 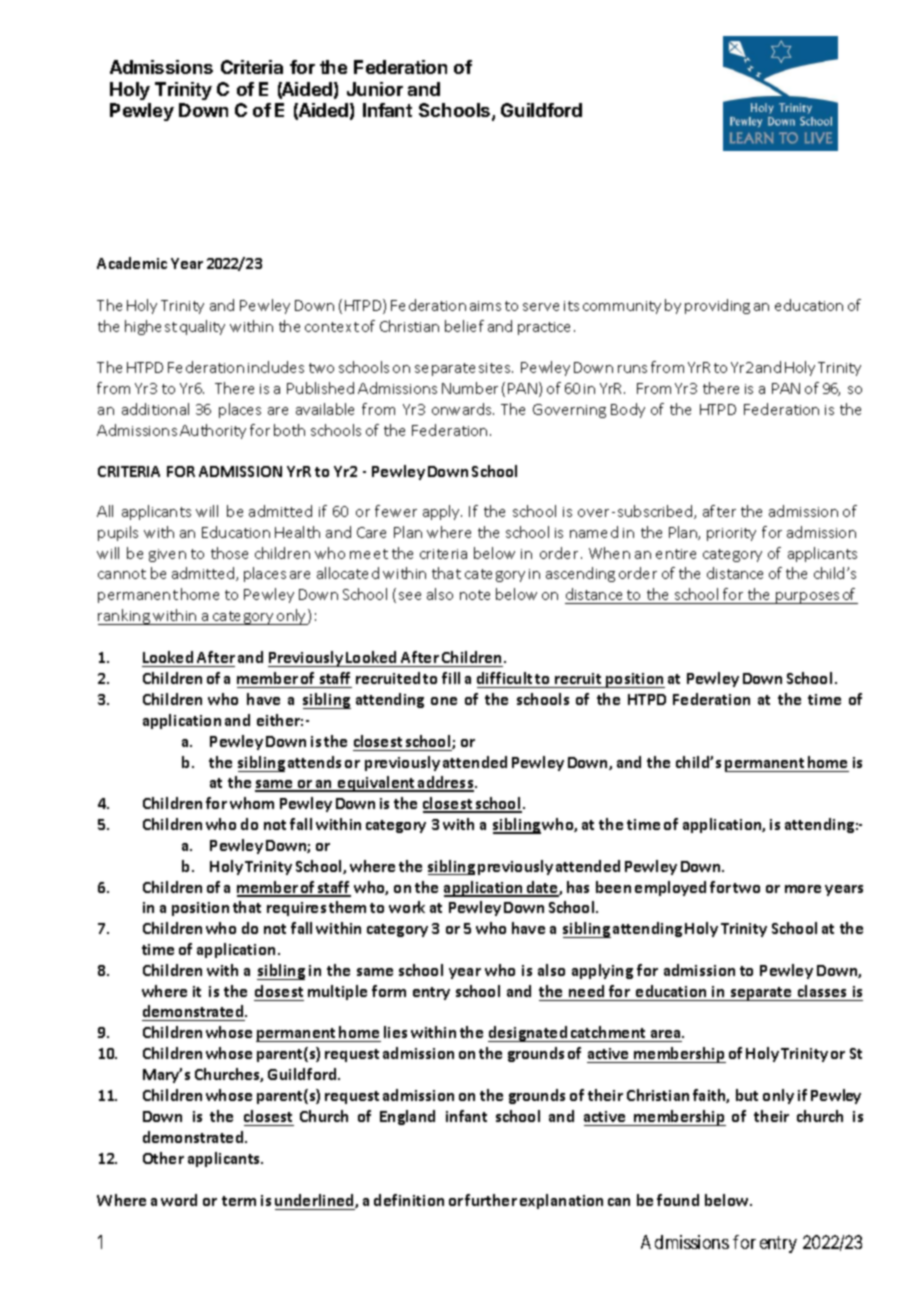 What do you see at coordinates (485, 306) in the page?
I see `aims` at bounding box center [485, 306].
